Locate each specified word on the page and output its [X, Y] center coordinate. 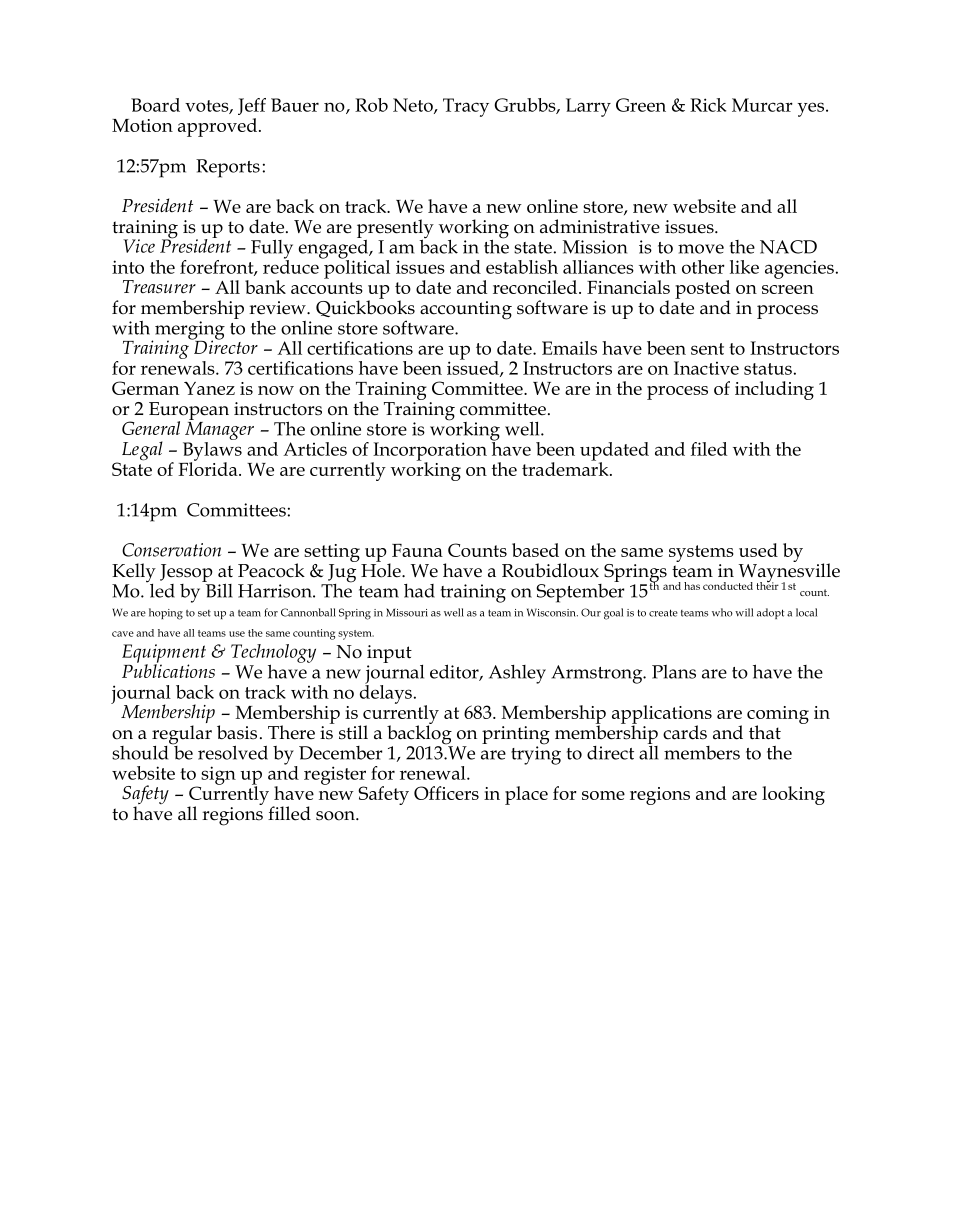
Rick [708, 105]
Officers [446, 793]
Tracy [466, 107]
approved [217, 127]
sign [218, 775]
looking [793, 795]
